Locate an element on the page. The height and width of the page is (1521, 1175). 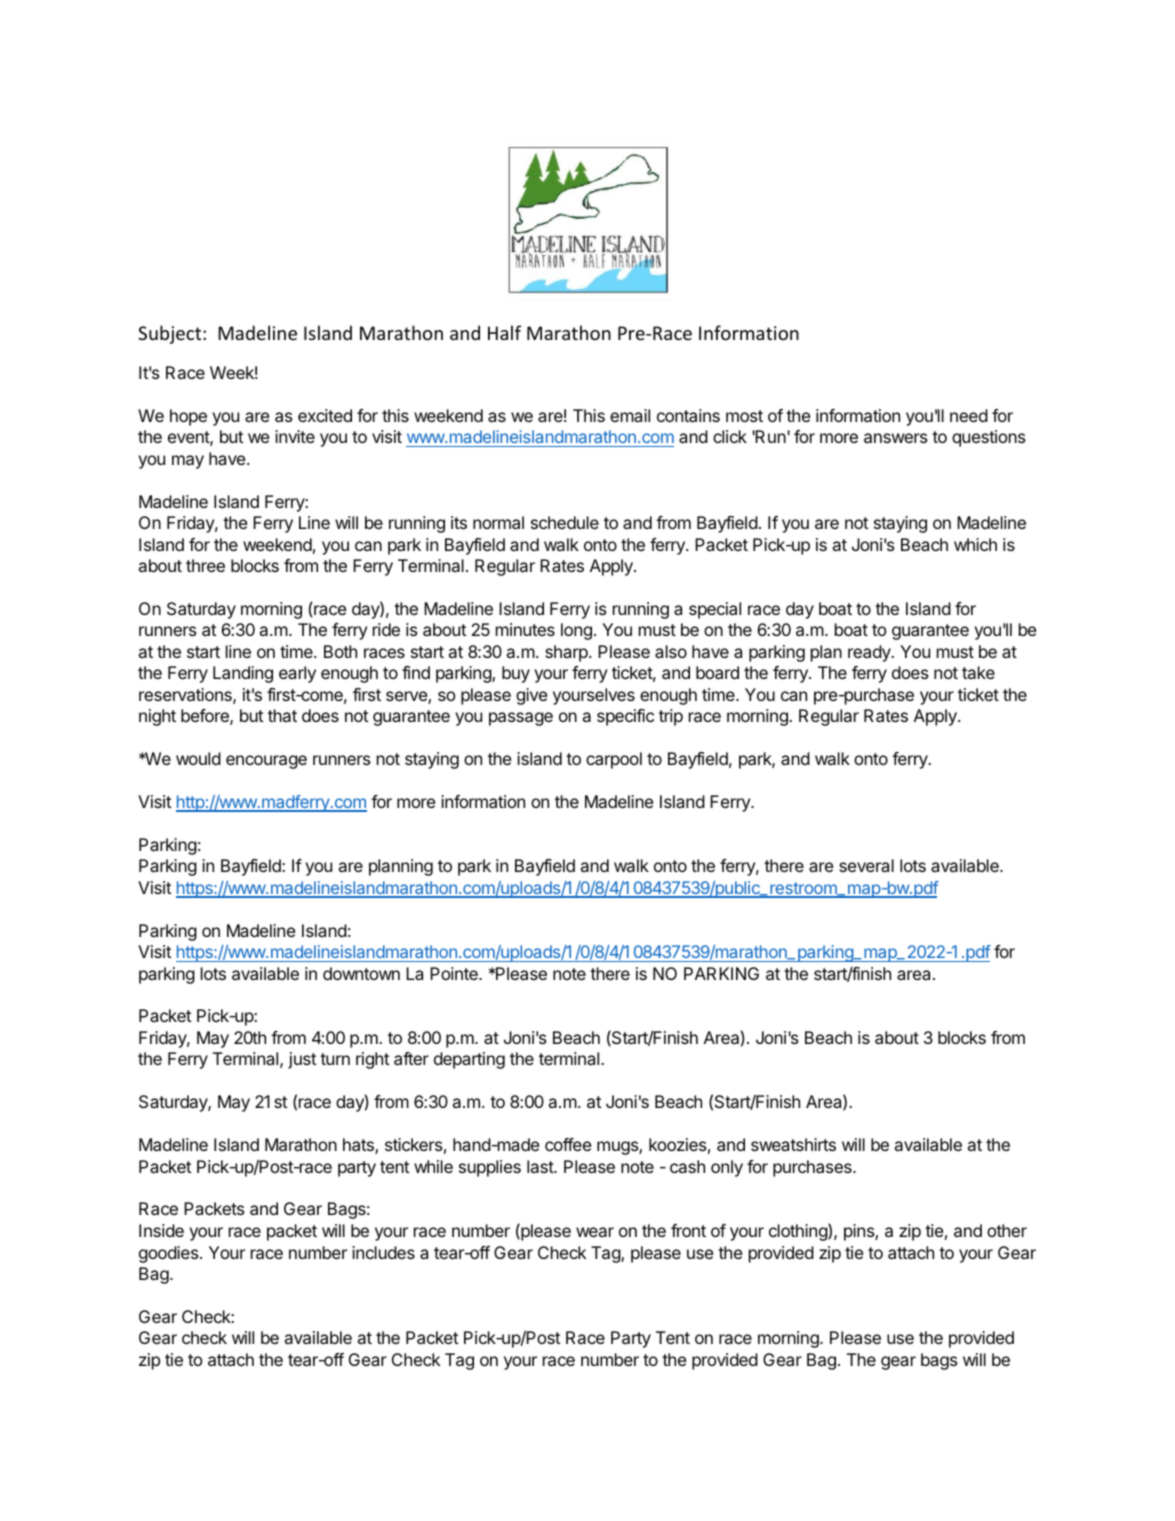
Inside is located at coordinates (161, 1230).
